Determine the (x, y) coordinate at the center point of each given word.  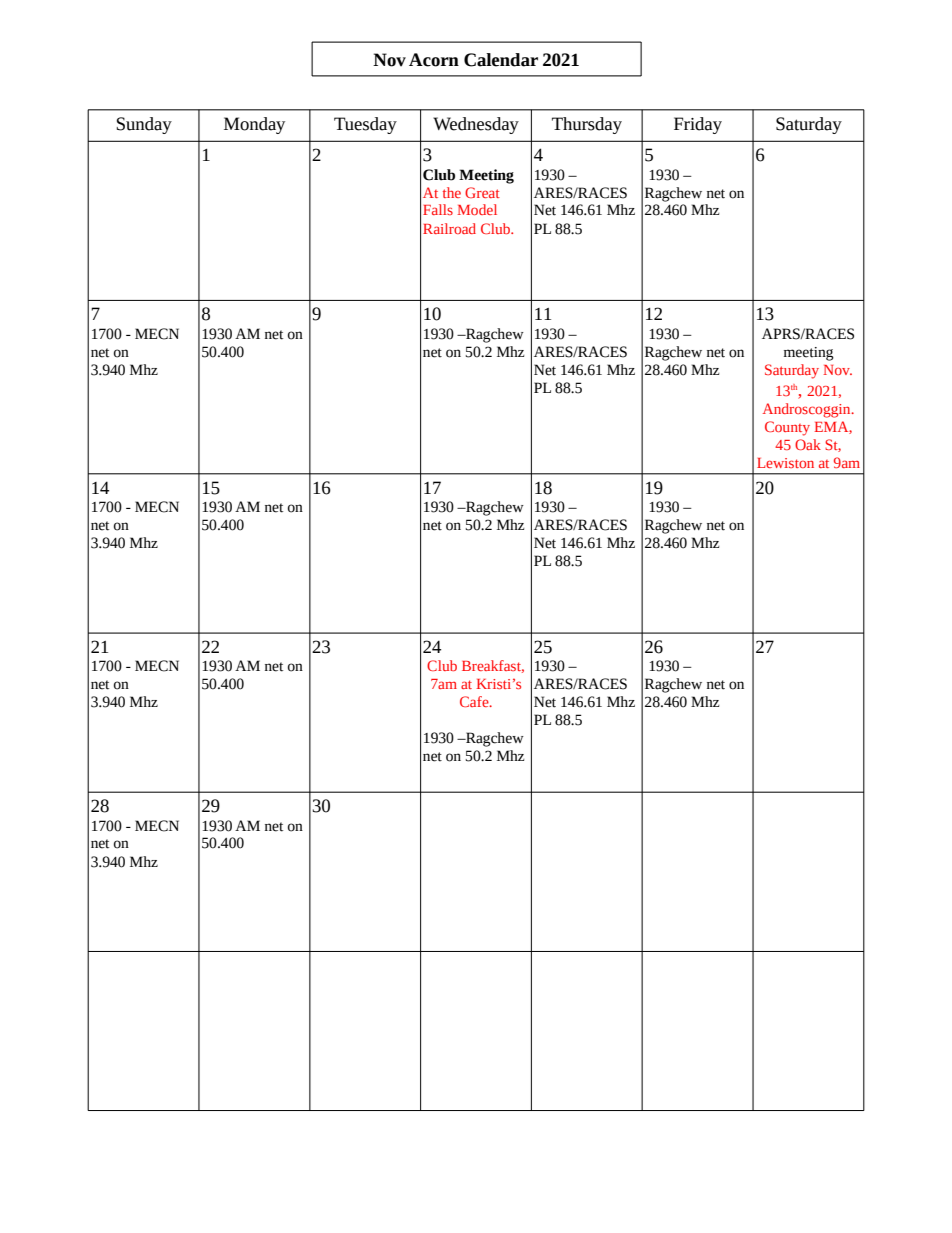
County (787, 428)
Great (482, 192)
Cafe (475, 701)
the (452, 192)
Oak (808, 444)
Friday (698, 125)
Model (477, 209)
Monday (254, 125)
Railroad (449, 228)
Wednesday (476, 125)
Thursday (587, 125)
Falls (438, 209)
